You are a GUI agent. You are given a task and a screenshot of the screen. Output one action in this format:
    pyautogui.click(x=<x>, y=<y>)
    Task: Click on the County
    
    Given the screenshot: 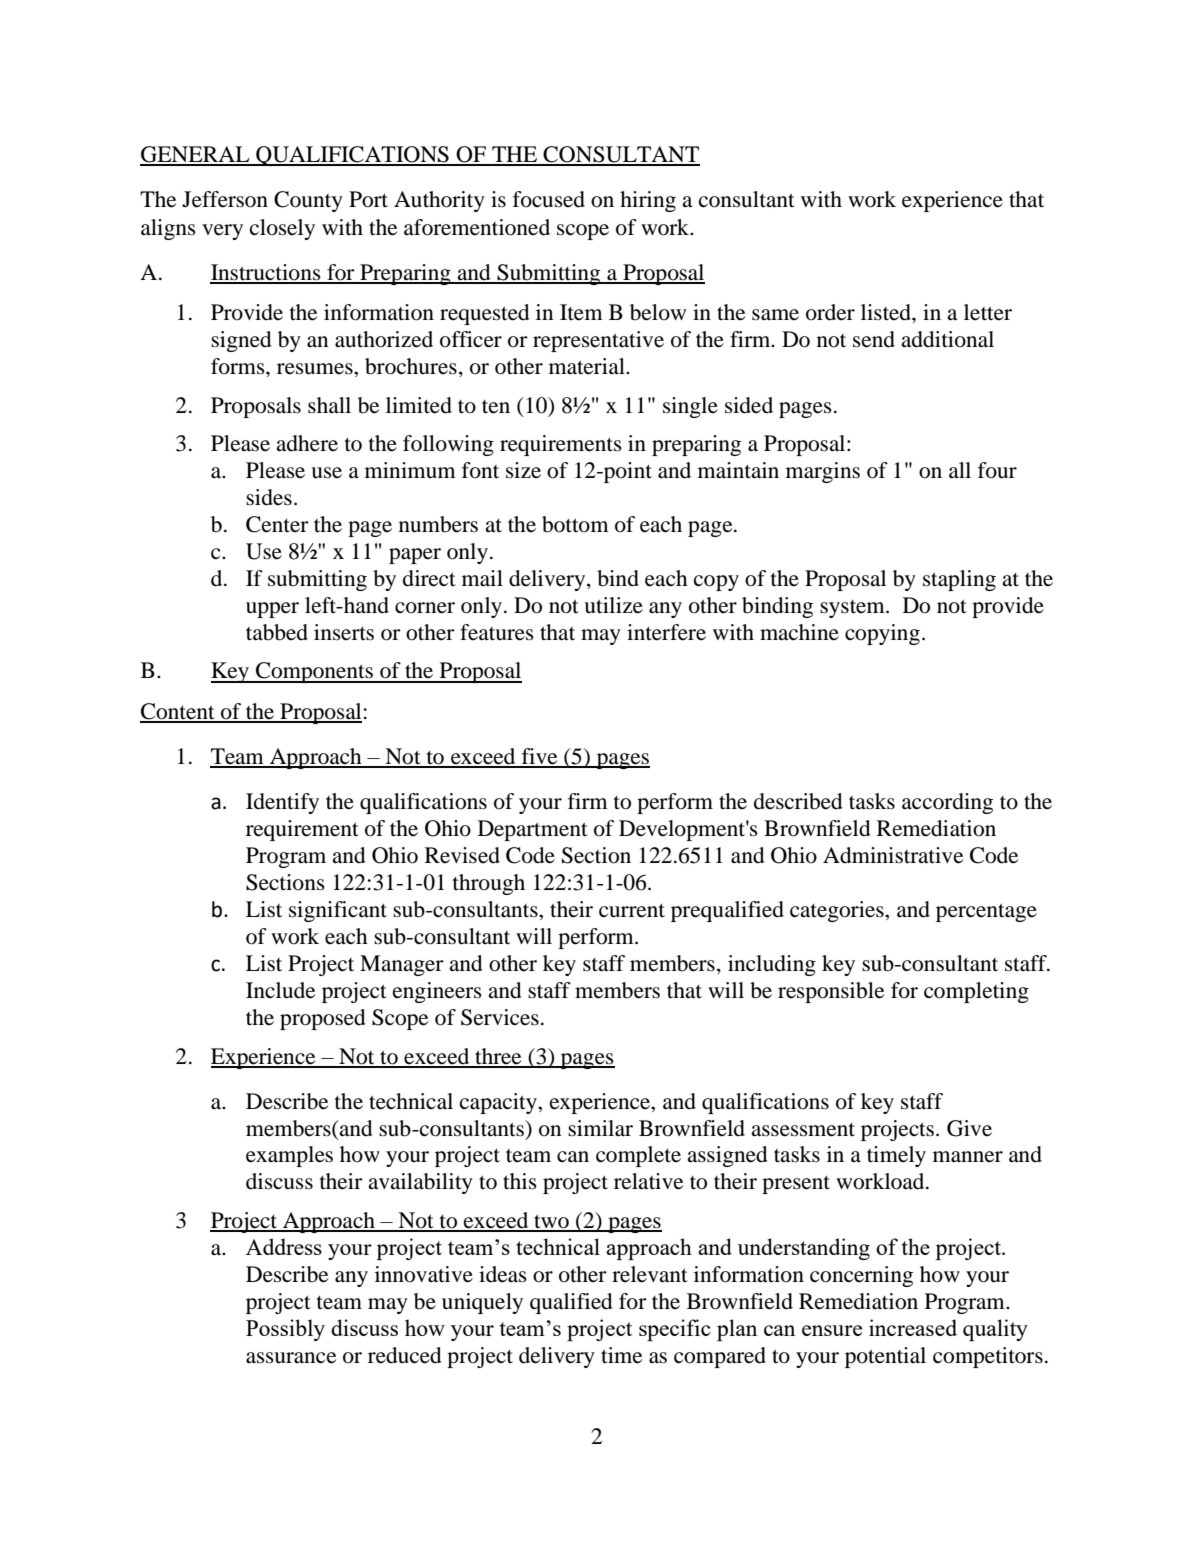 What is the action you would take?
    pyautogui.click(x=308, y=201)
